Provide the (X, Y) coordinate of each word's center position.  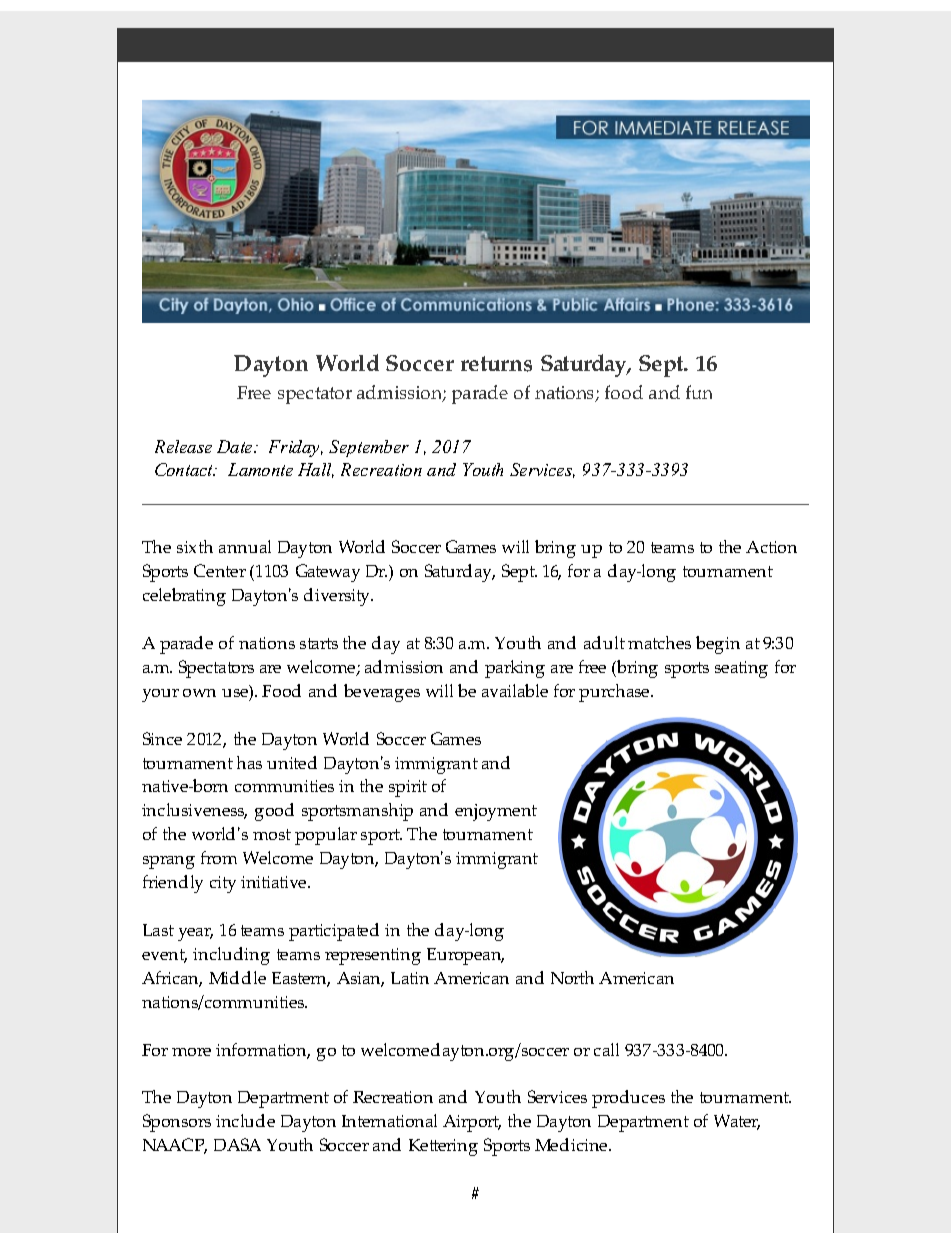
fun (699, 392)
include (245, 1120)
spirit (408, 788)
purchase (615, 693)
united (292, 762)
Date (236, 446)
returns (496, 364)
